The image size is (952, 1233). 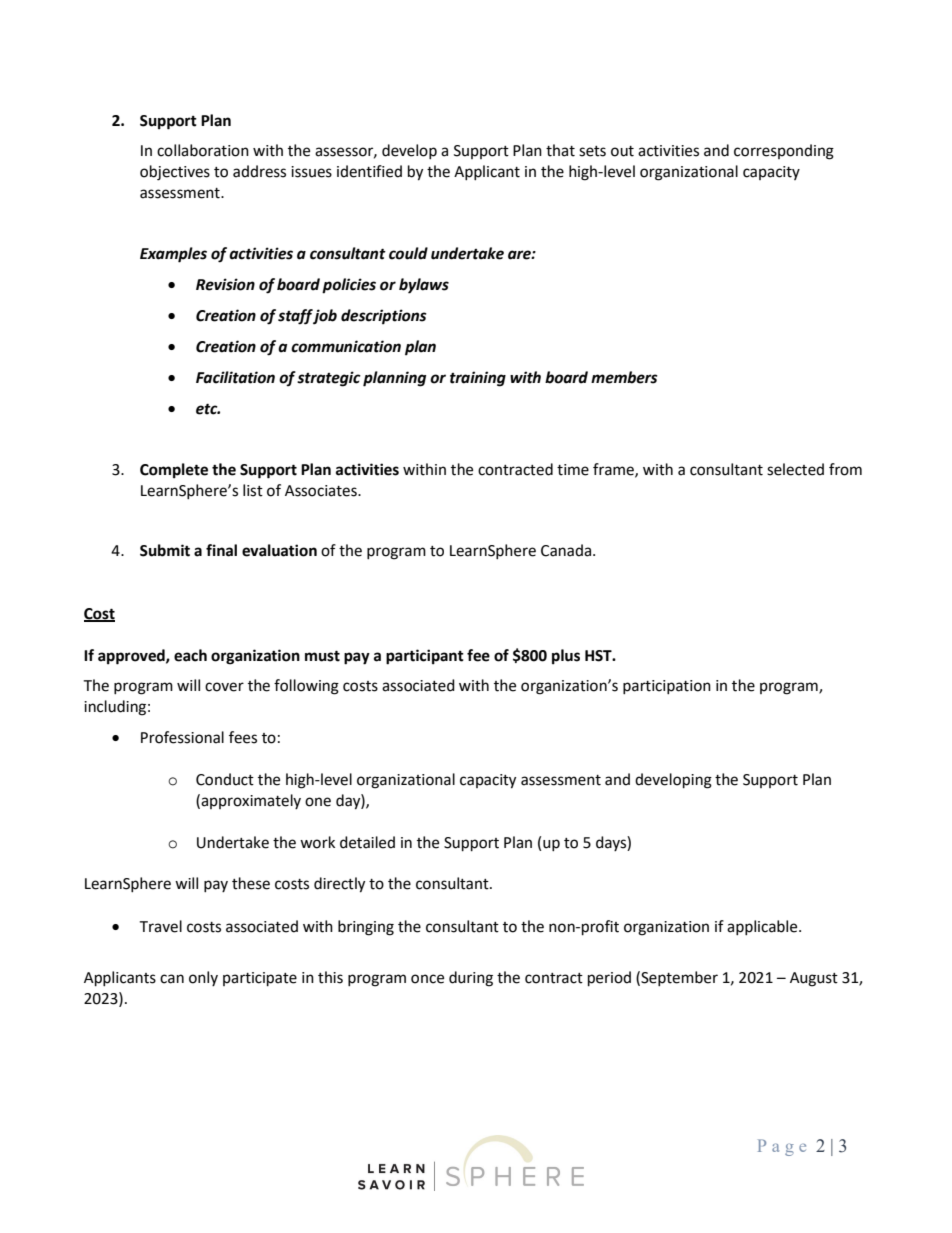 I want to click on detailed, so click(x=367, y=842).
